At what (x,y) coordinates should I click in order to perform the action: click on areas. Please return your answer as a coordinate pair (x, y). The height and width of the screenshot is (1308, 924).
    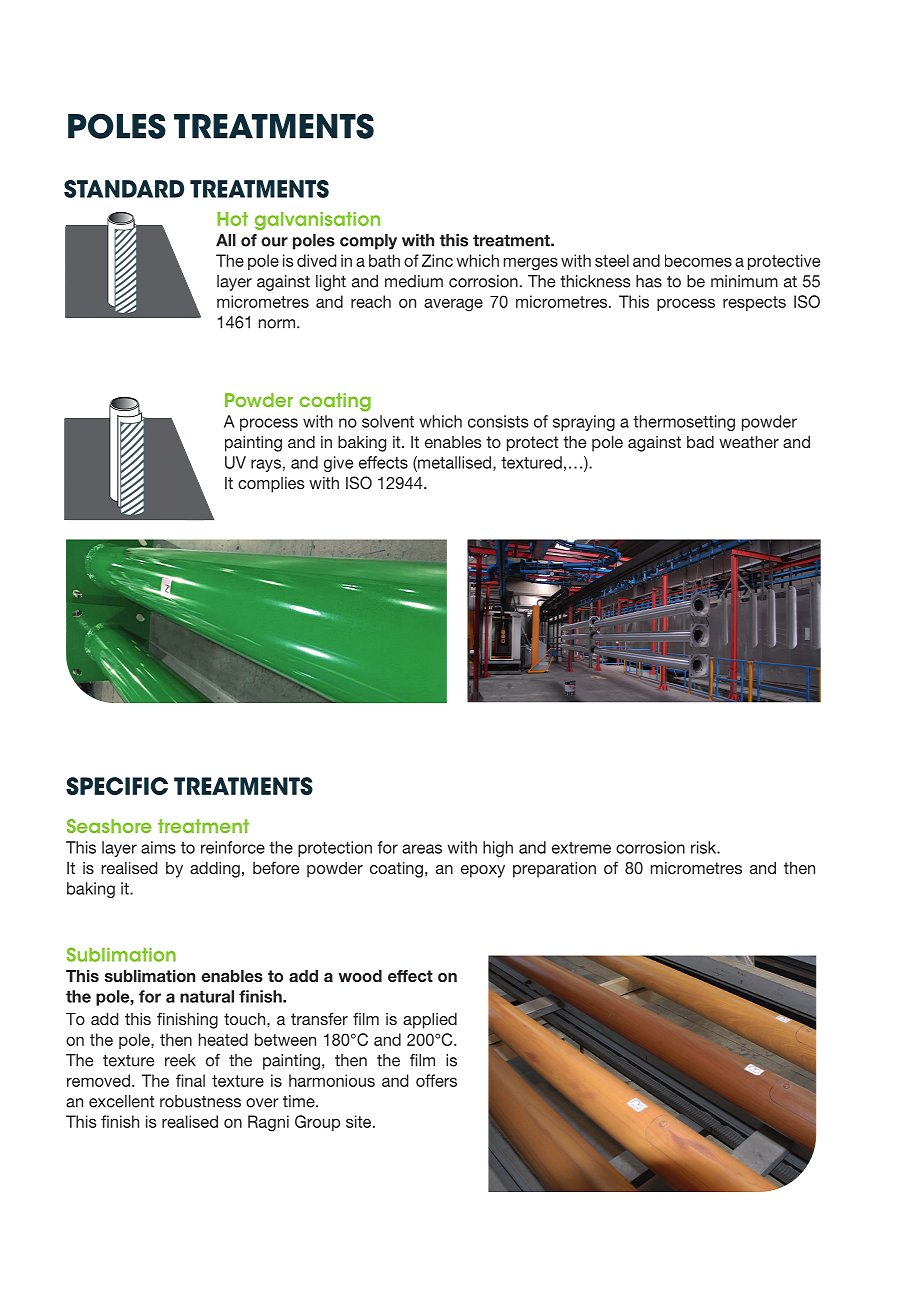
    Looking at the image, I should click on (422, 849).
